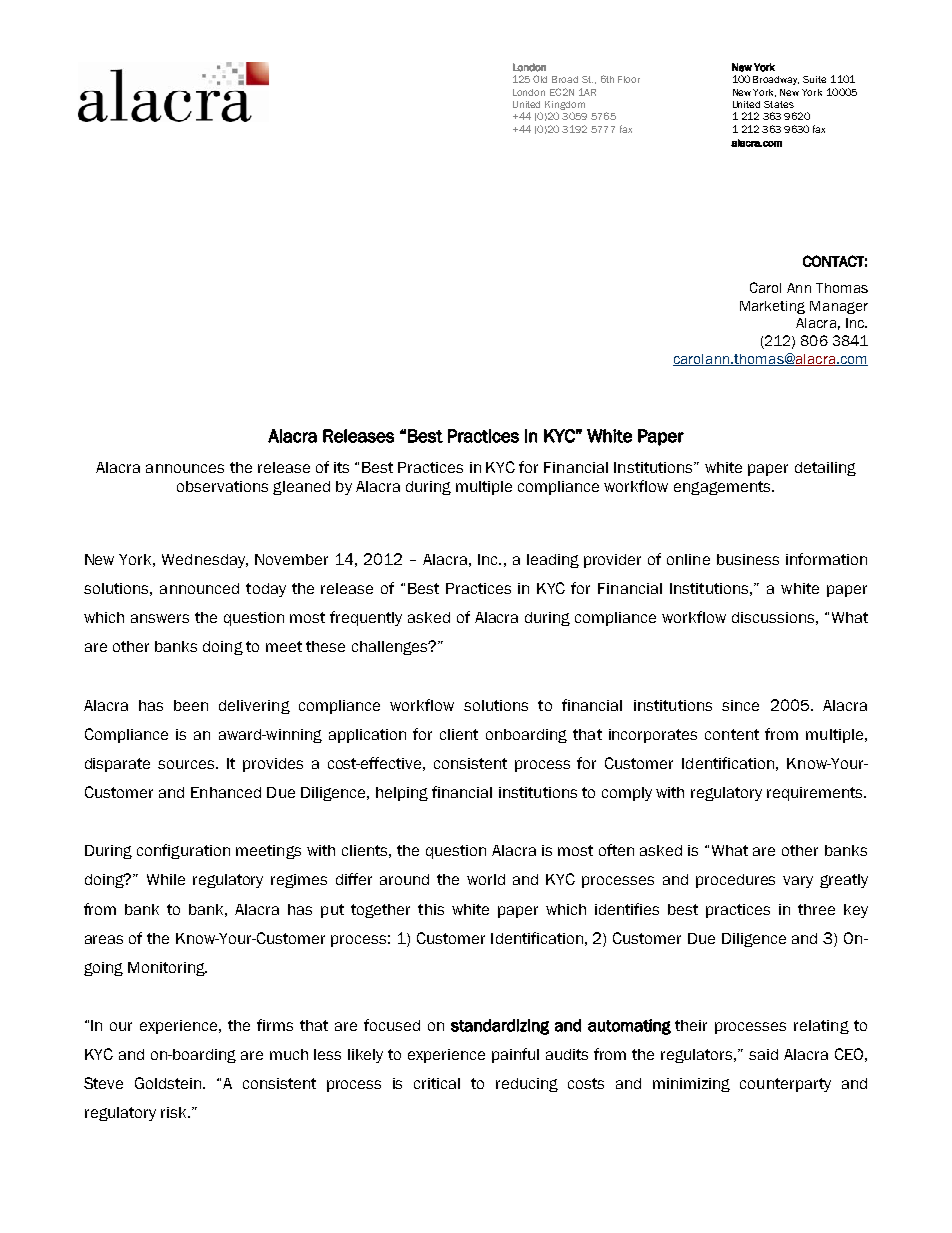 This screenshot has height=1233, width=952. What do you see at coordinates (779, 104) in the screenshot?
I see `States` at bounding box center [779, 104].
